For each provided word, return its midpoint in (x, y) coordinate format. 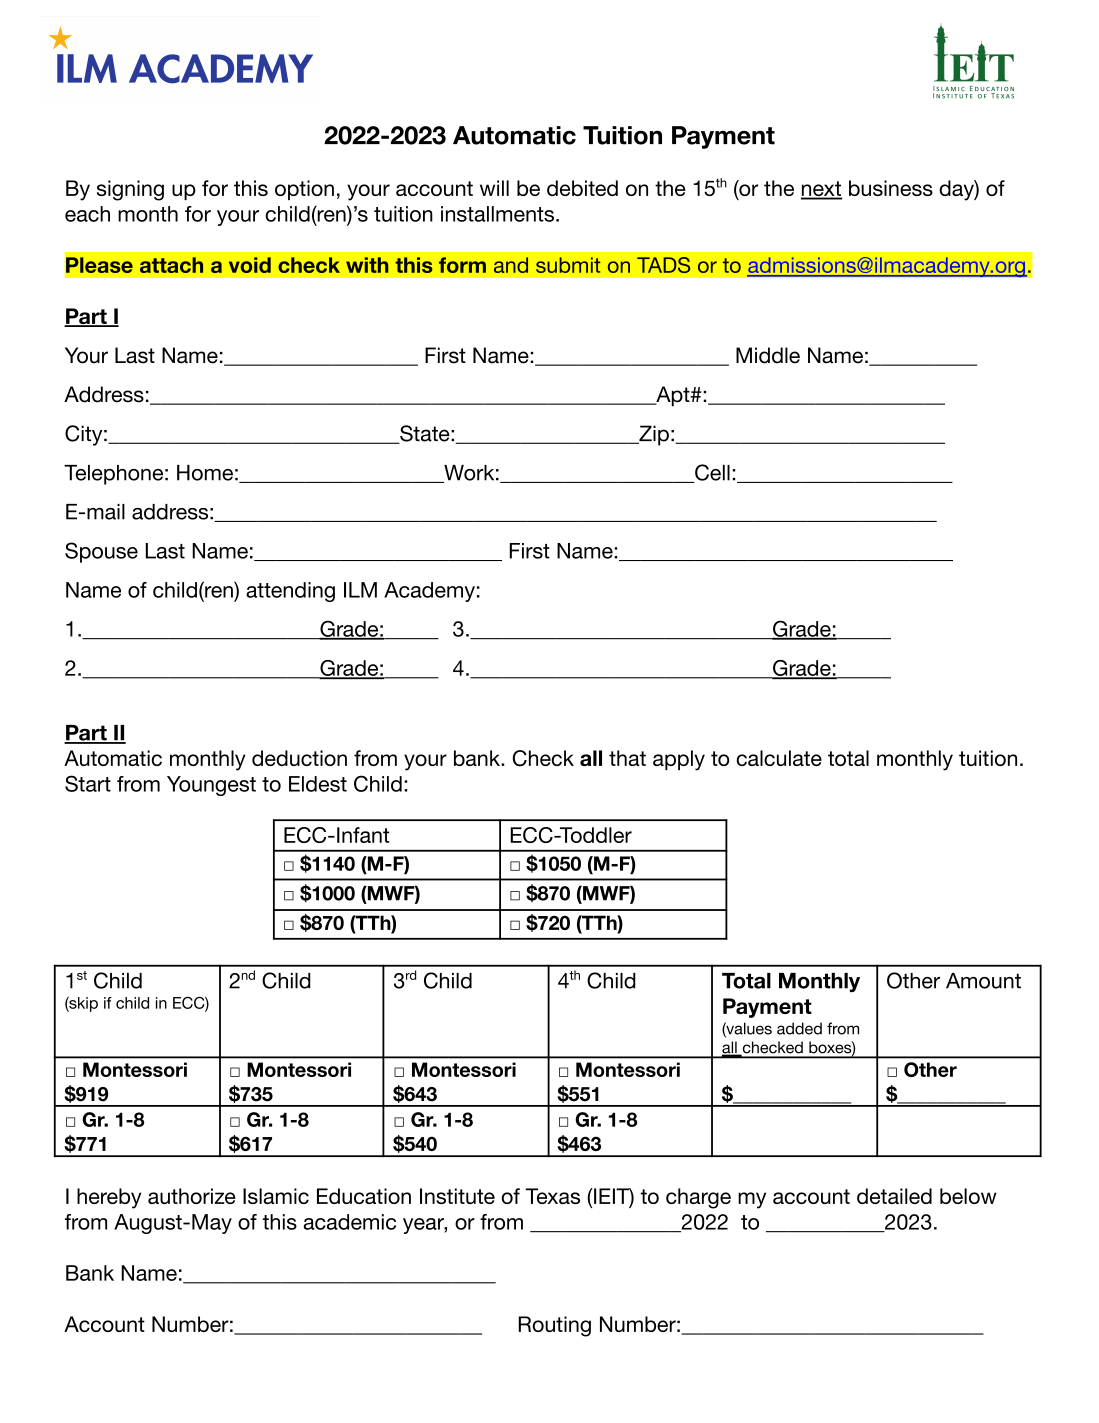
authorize (192, 1196)
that (627, 758)
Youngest (211, 786)
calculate (779, 758)
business (891, 188)
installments (497, 214)
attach (171, 265)
